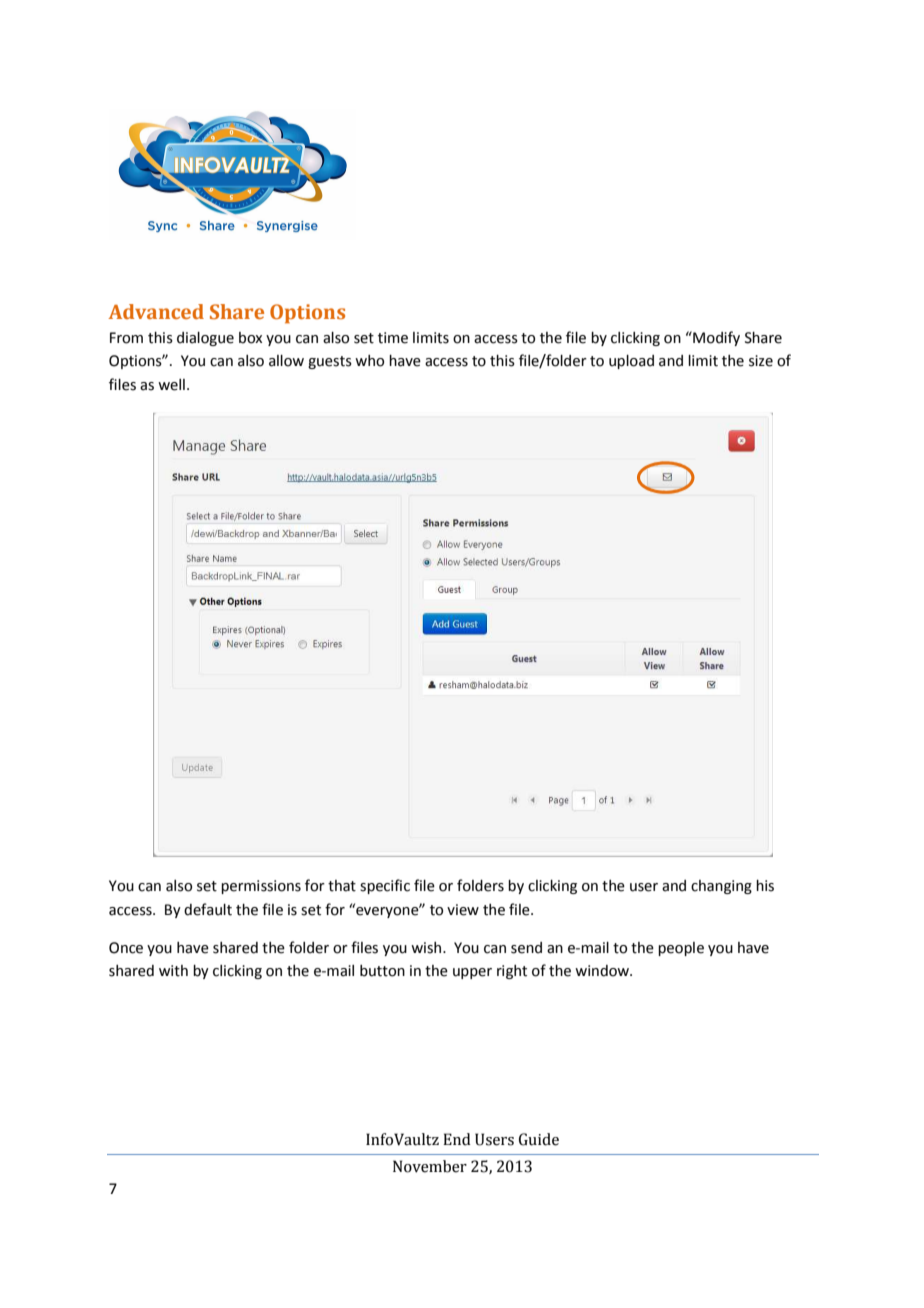  I want to click on window, so click(603, 971).
